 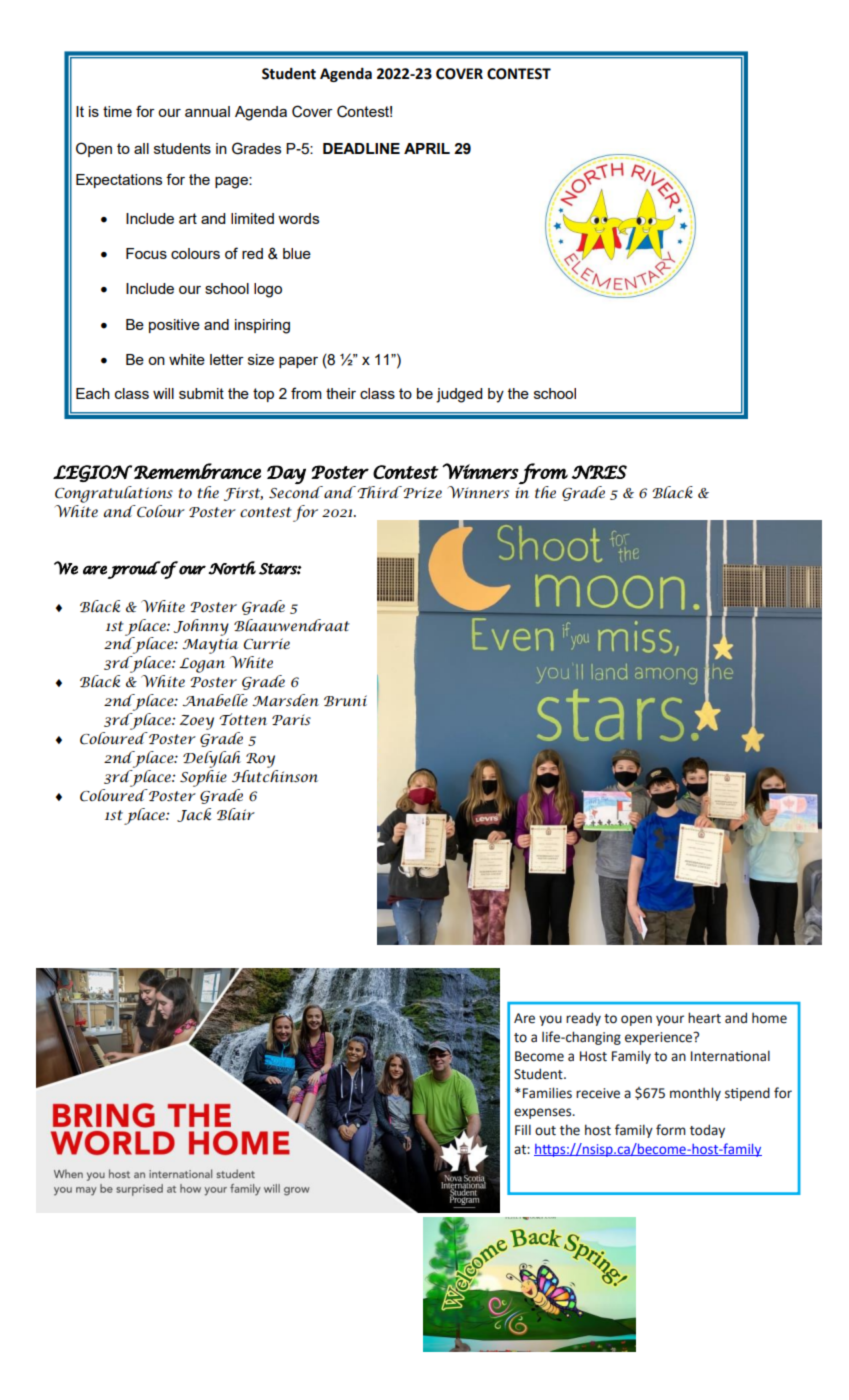 I want to click on APRIL, so click(x=427, y=148).
